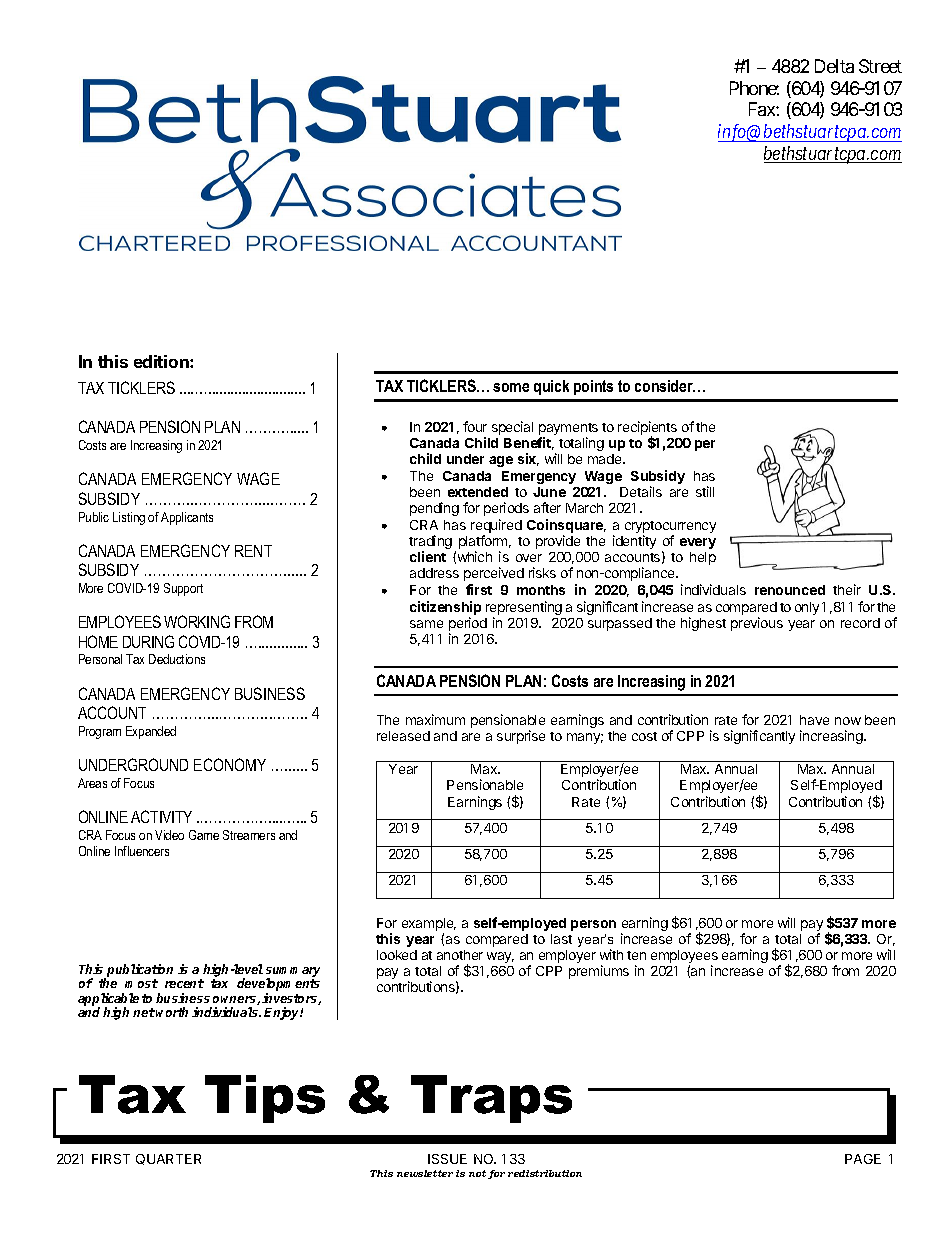 This document has height=1233, width=952. Describe the element at coordinates (834, 66) in the document. I see `Delta` at that location.
